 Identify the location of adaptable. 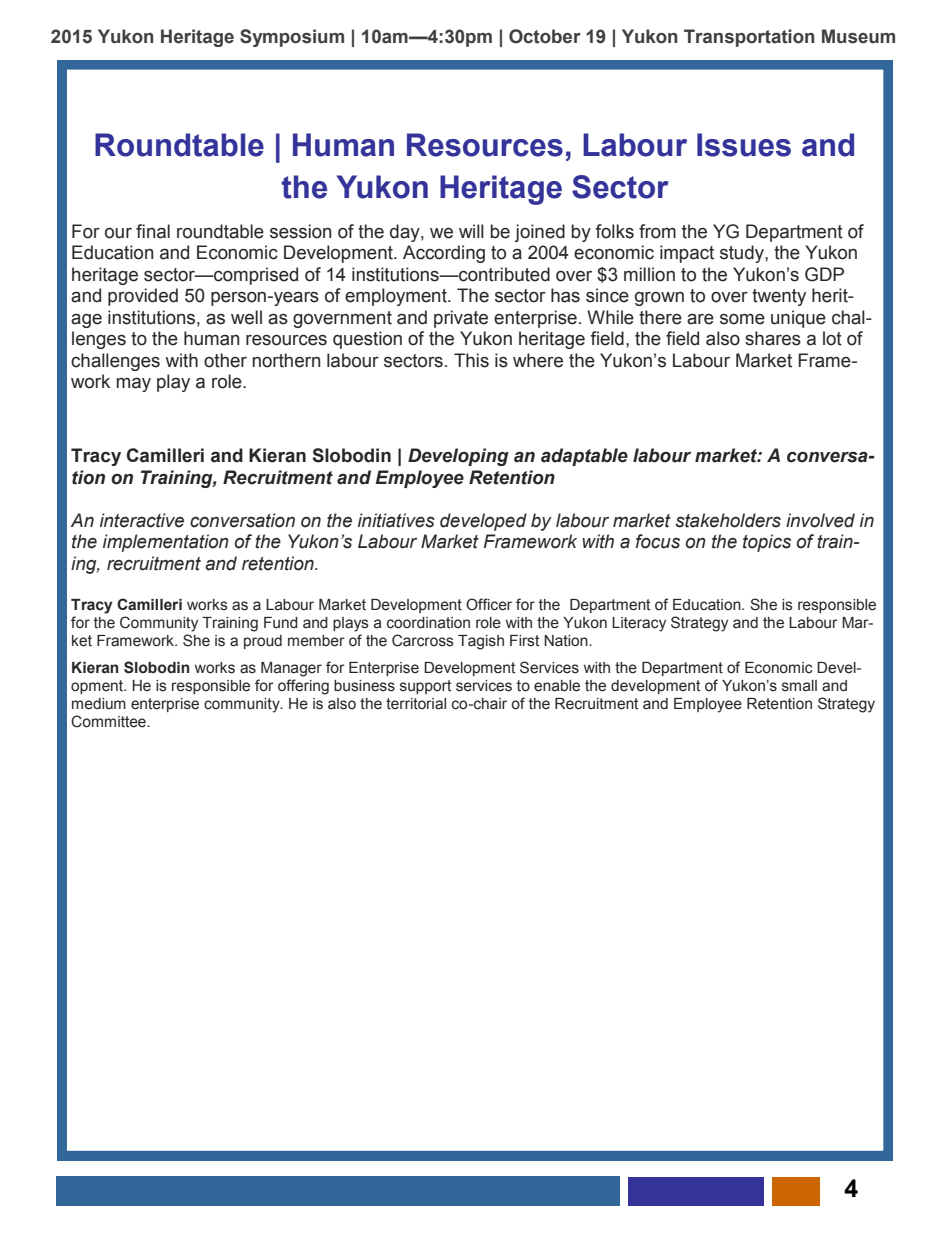
(584, 457).
